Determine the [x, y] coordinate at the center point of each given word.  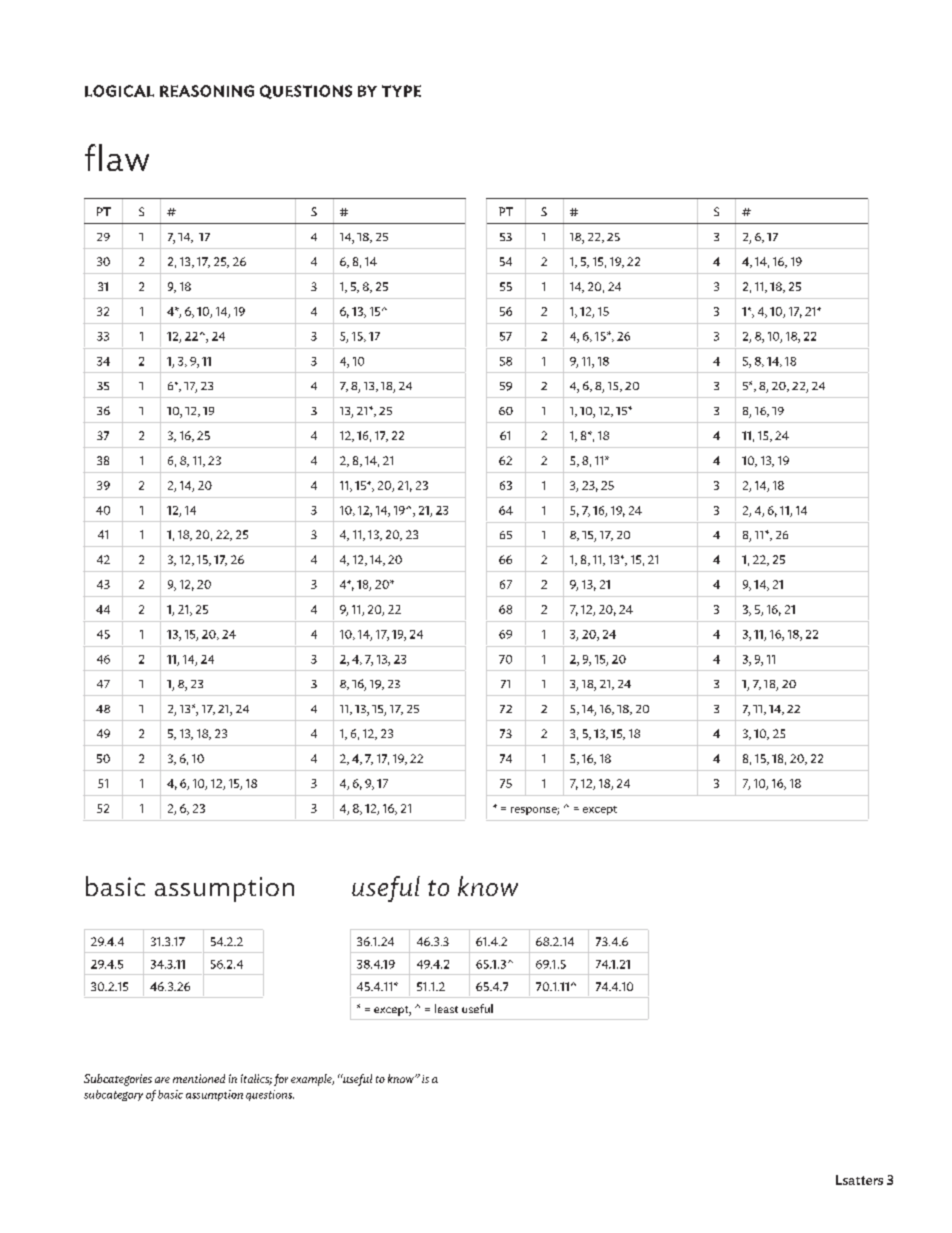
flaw [117, 157]
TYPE [401, 91]
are [162, 1080]
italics [256, 1079]
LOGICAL [119, 91]
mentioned [199, 1078]
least [446, 1008]
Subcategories [118, 1080]
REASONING [207, 91]
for [281, 1080]
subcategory [113, 1095]
